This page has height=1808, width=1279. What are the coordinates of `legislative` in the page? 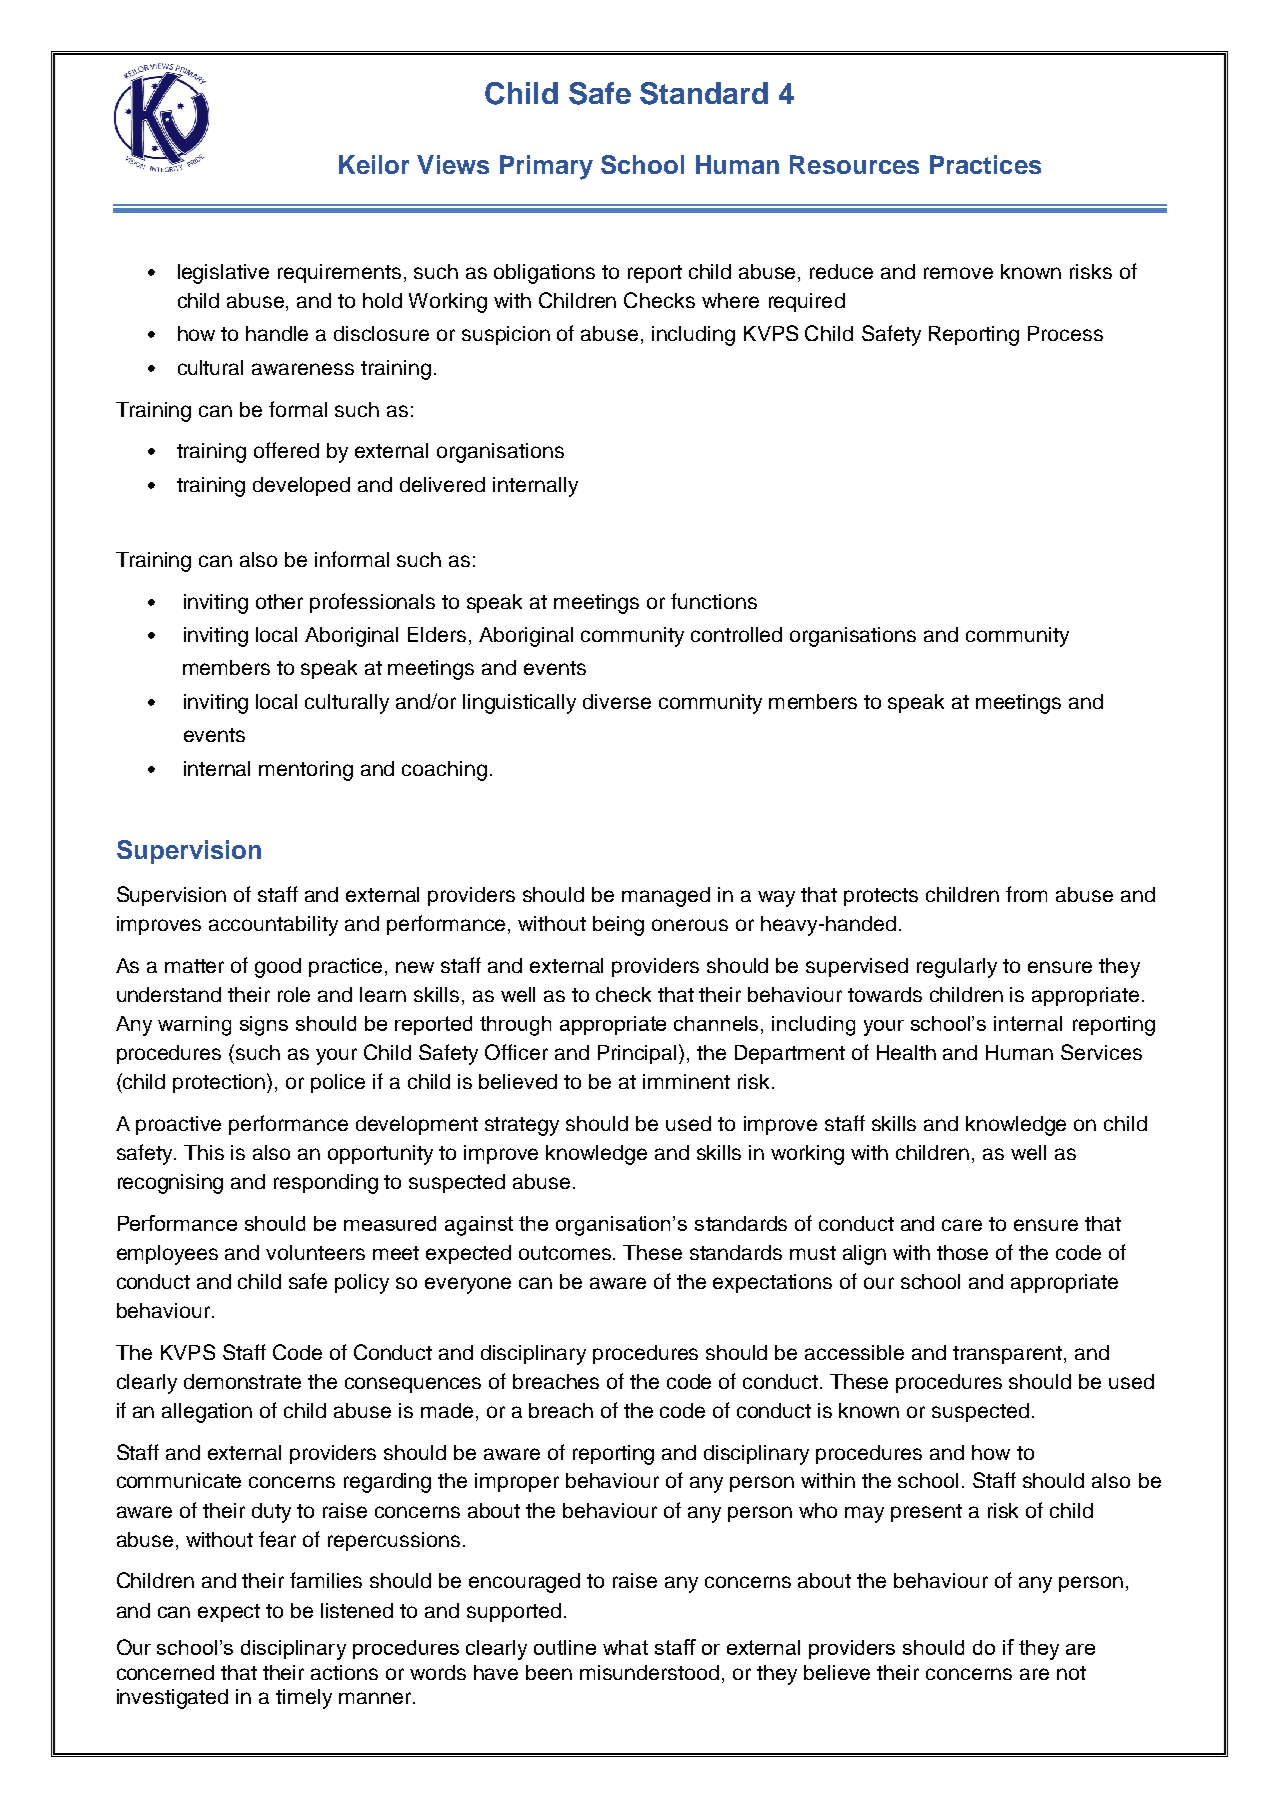 It's located at (223, 274).
